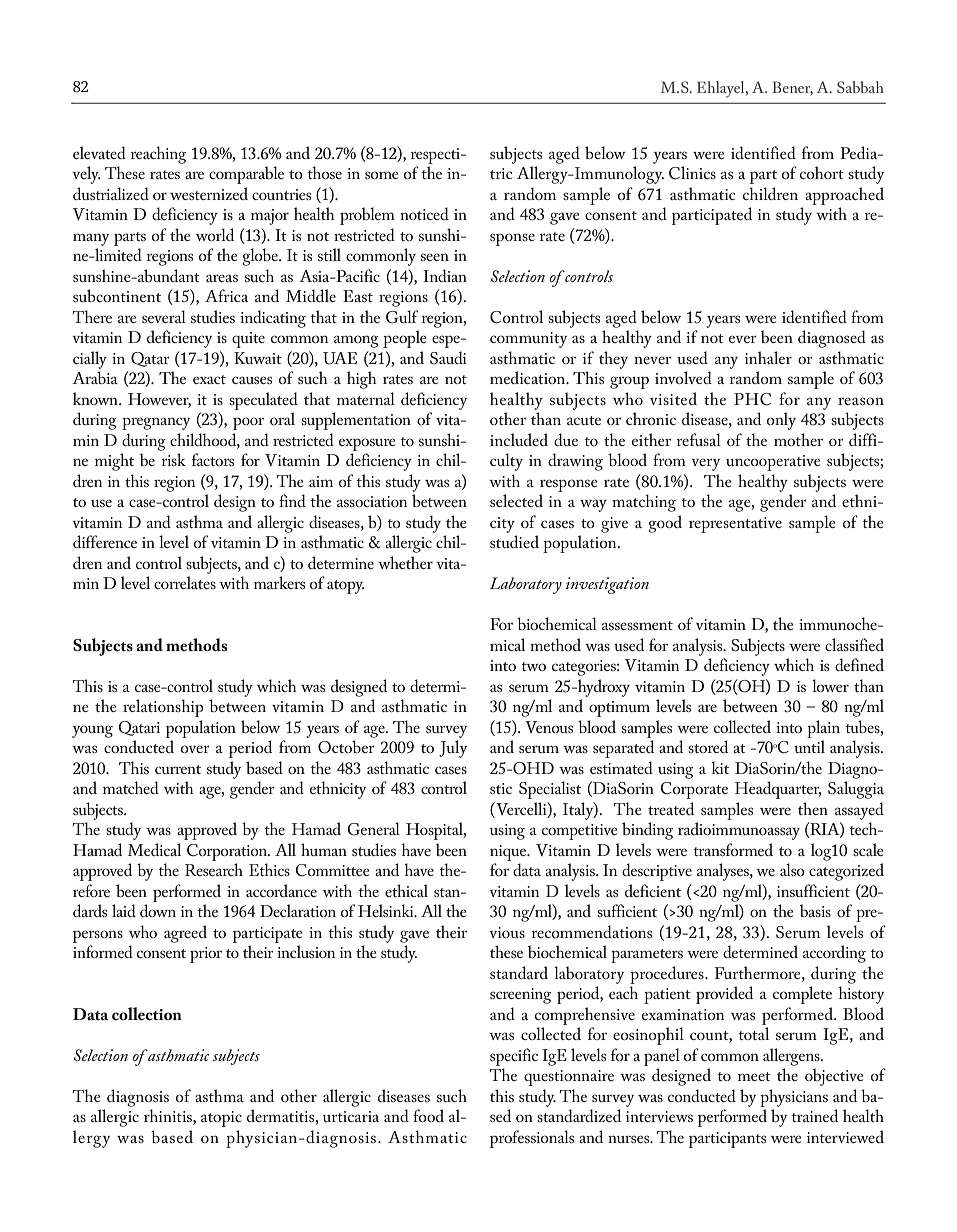  What do you see at coordinates (778, 790) in the screenshot?
I see `Headquarter` at bounding box center [778, 790].
